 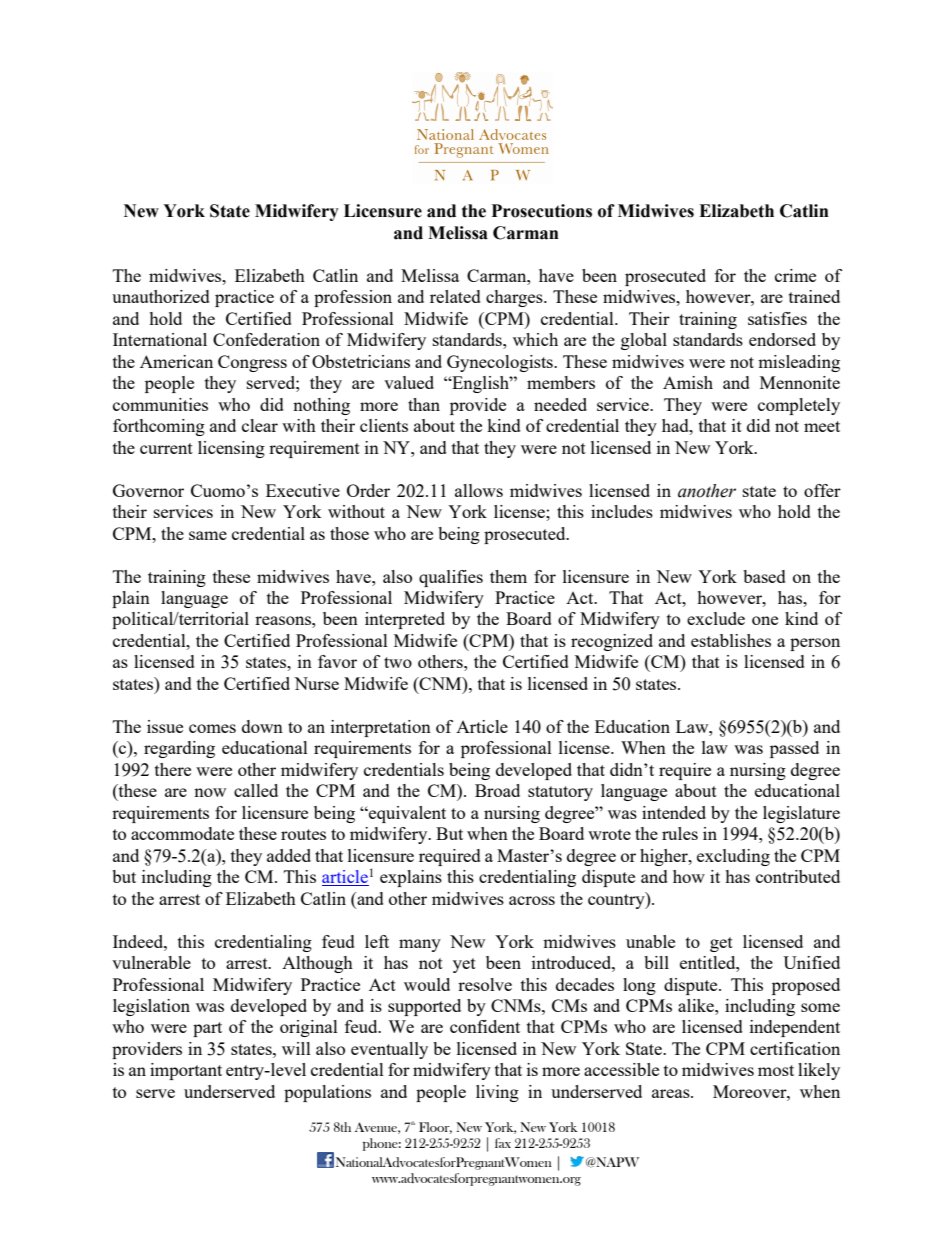 I want to click on important, so click(x=186, y=1071).
